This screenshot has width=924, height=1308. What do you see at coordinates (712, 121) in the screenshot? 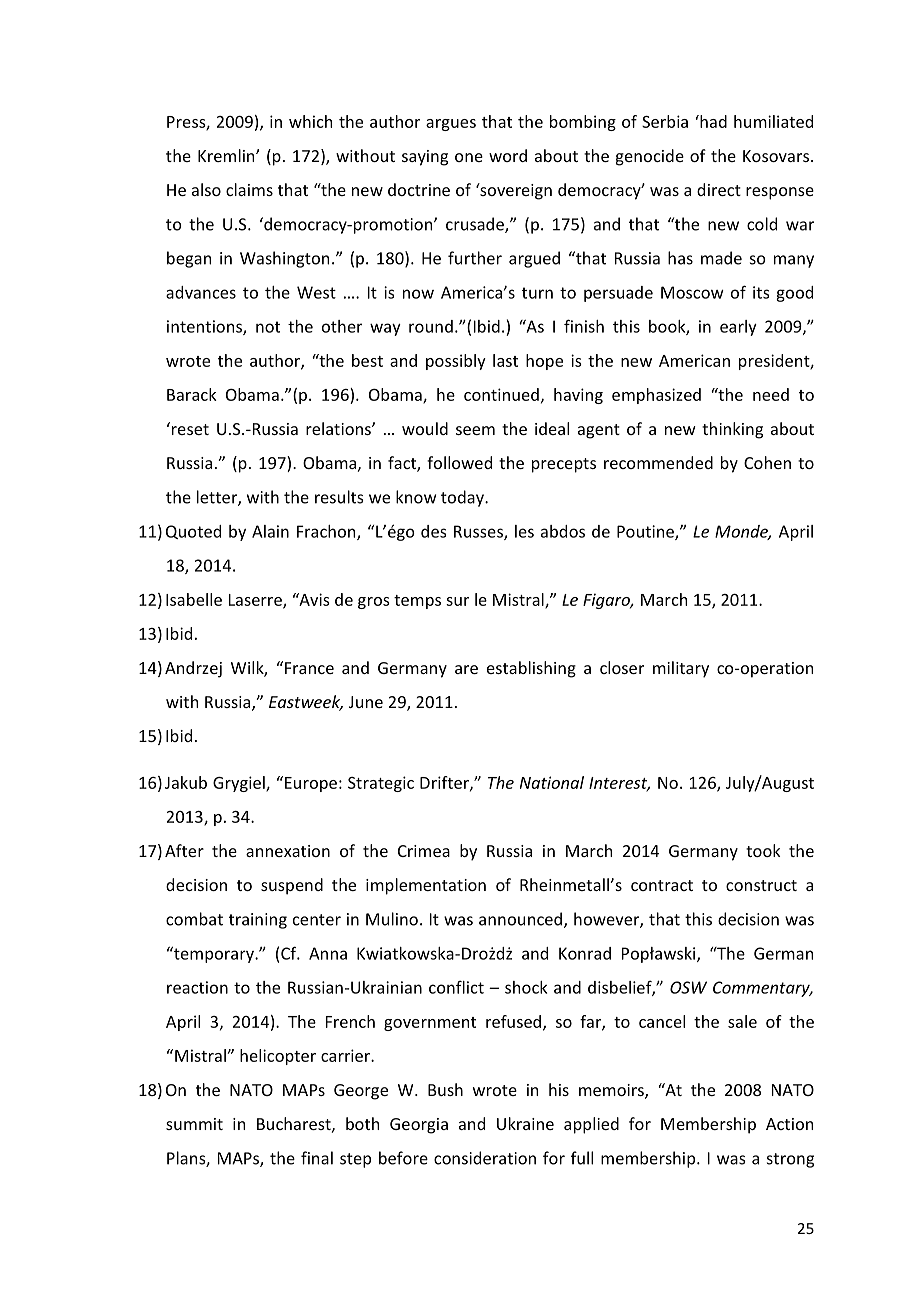
I see `had` at bounding box center [712, 121].
